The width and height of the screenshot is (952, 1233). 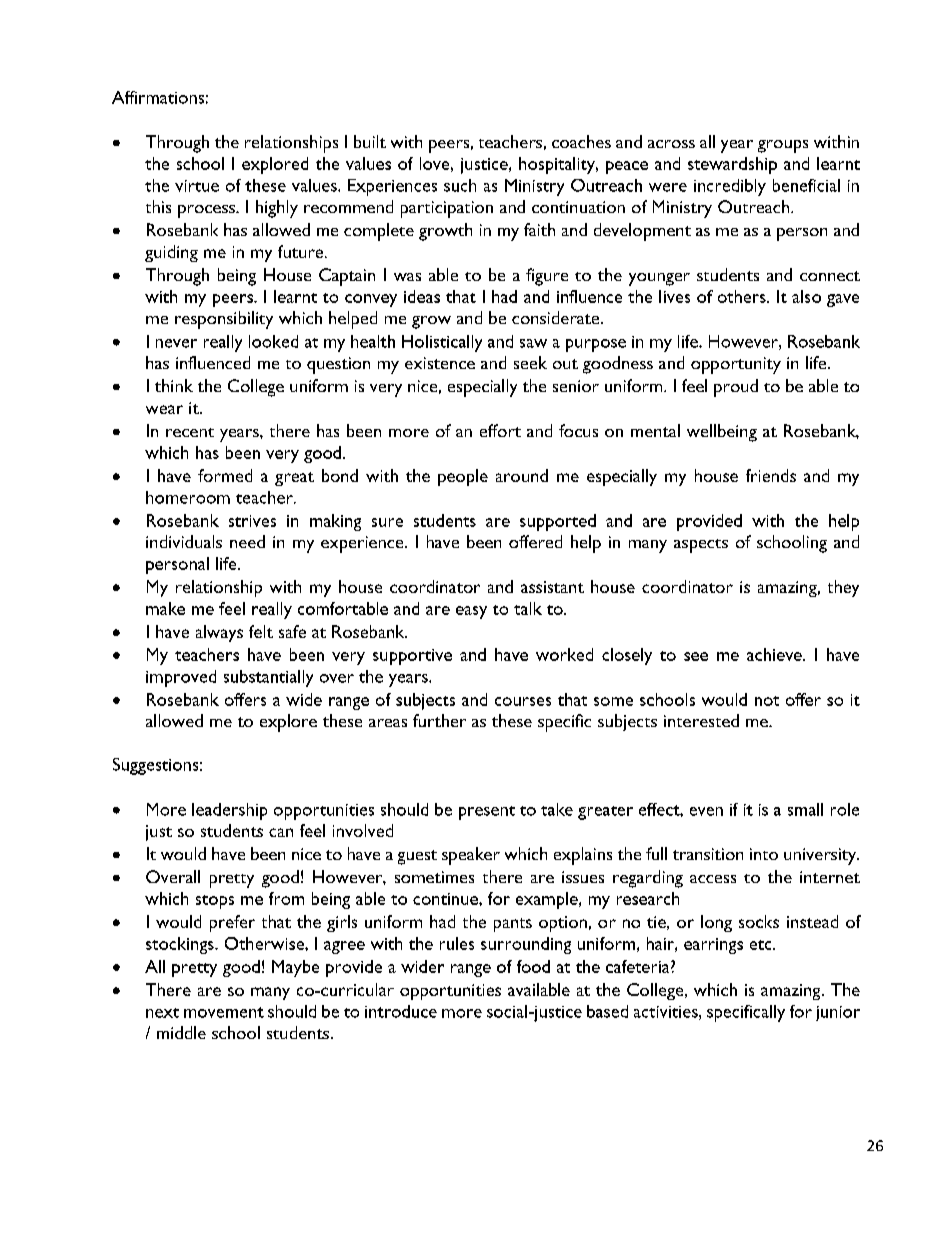 What do you see at coordinates (805, 809) in the screenshot?
I see `small` at bounding box center [805, 809].
